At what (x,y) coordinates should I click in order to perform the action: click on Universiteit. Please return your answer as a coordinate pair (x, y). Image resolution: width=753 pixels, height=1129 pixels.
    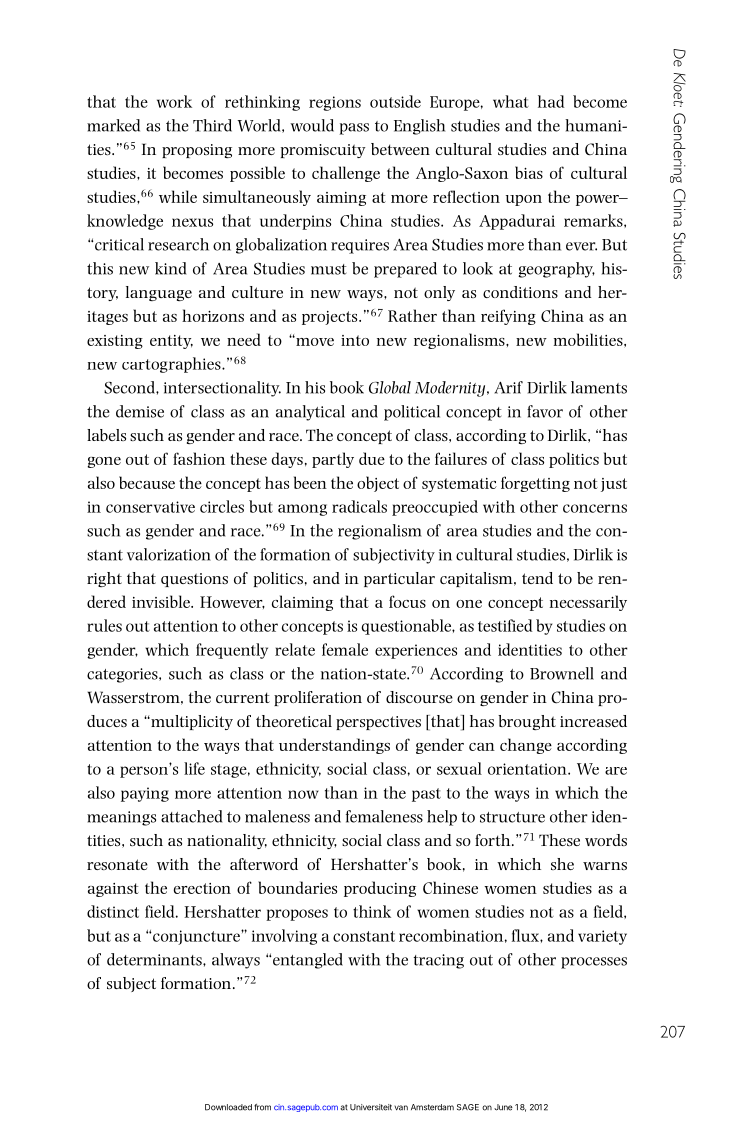
    Looking at the image, I should click on (371, 1107).
